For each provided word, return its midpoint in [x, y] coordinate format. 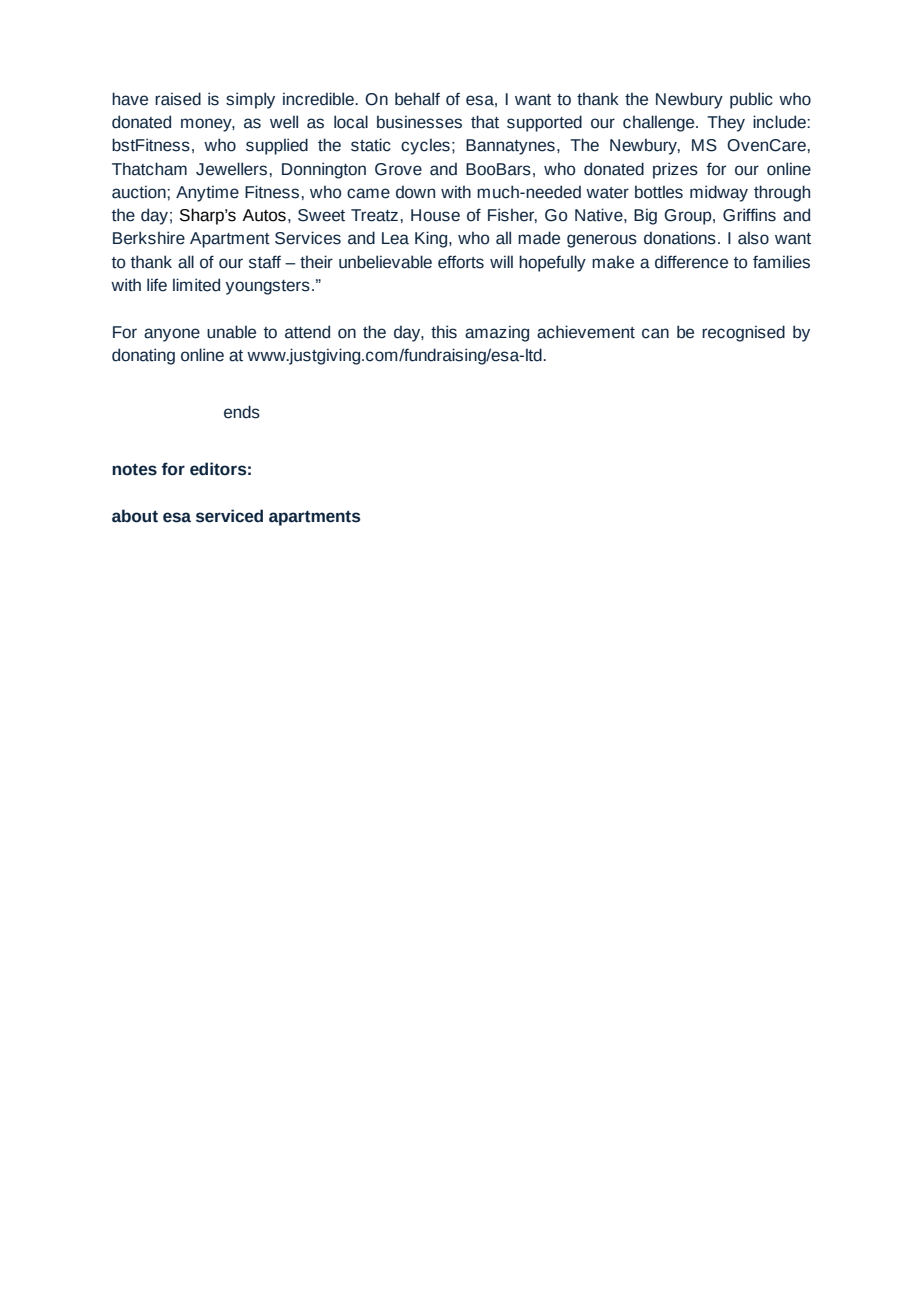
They [726, 123]
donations [680, 238]
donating [143, 356]
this [444, 332]
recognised [743, 333]
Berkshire [149, 238]
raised [178, 99]
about [135, 516]
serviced [229, 516]
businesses [419, 122]
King [432, 239]
